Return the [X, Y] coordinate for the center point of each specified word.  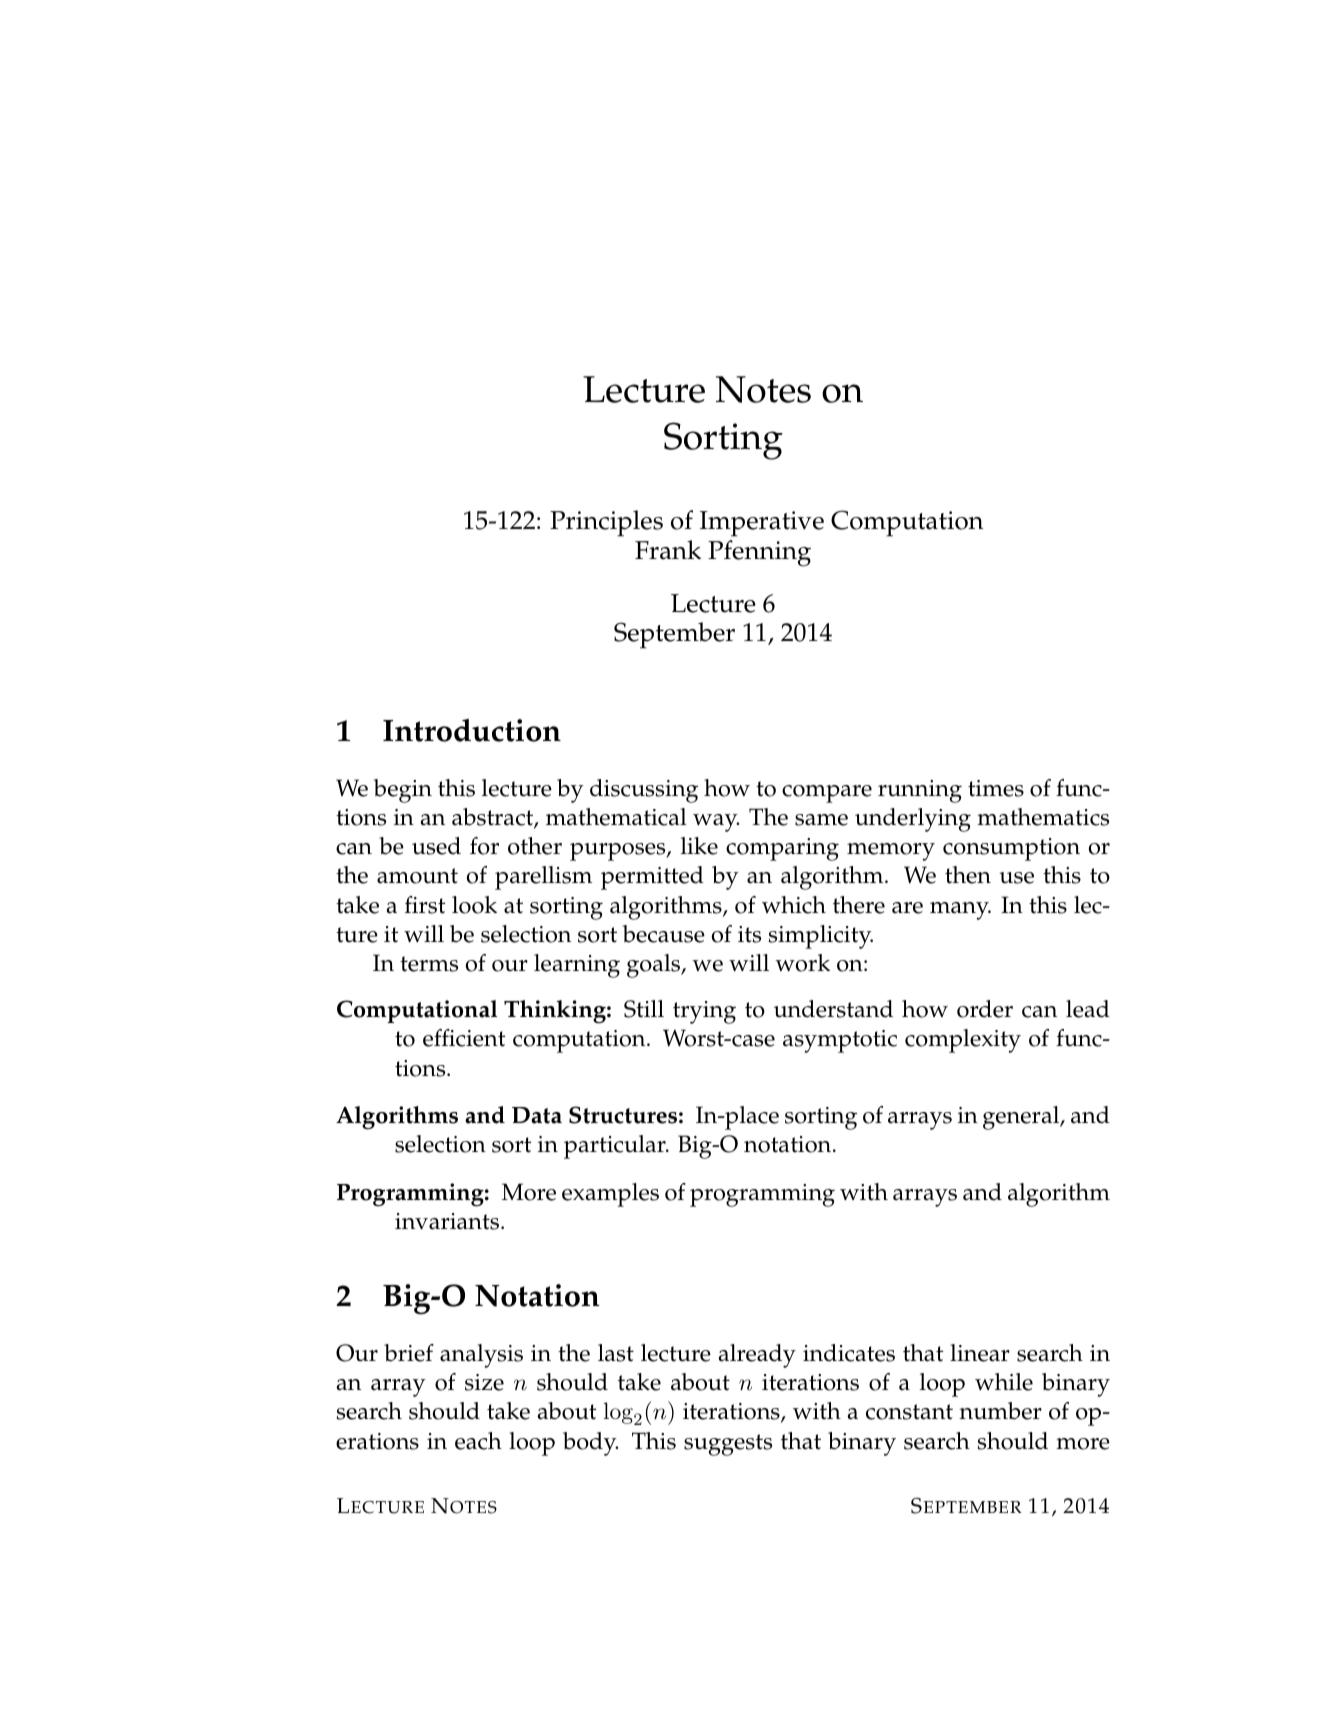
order [985, 1009]
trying [704, 1012]
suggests [728, 1445]
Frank [668, 550]
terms [429, 964]
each [478, 1441]
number [1000, 1411]
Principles [606, 523]
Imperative [762, 524]
